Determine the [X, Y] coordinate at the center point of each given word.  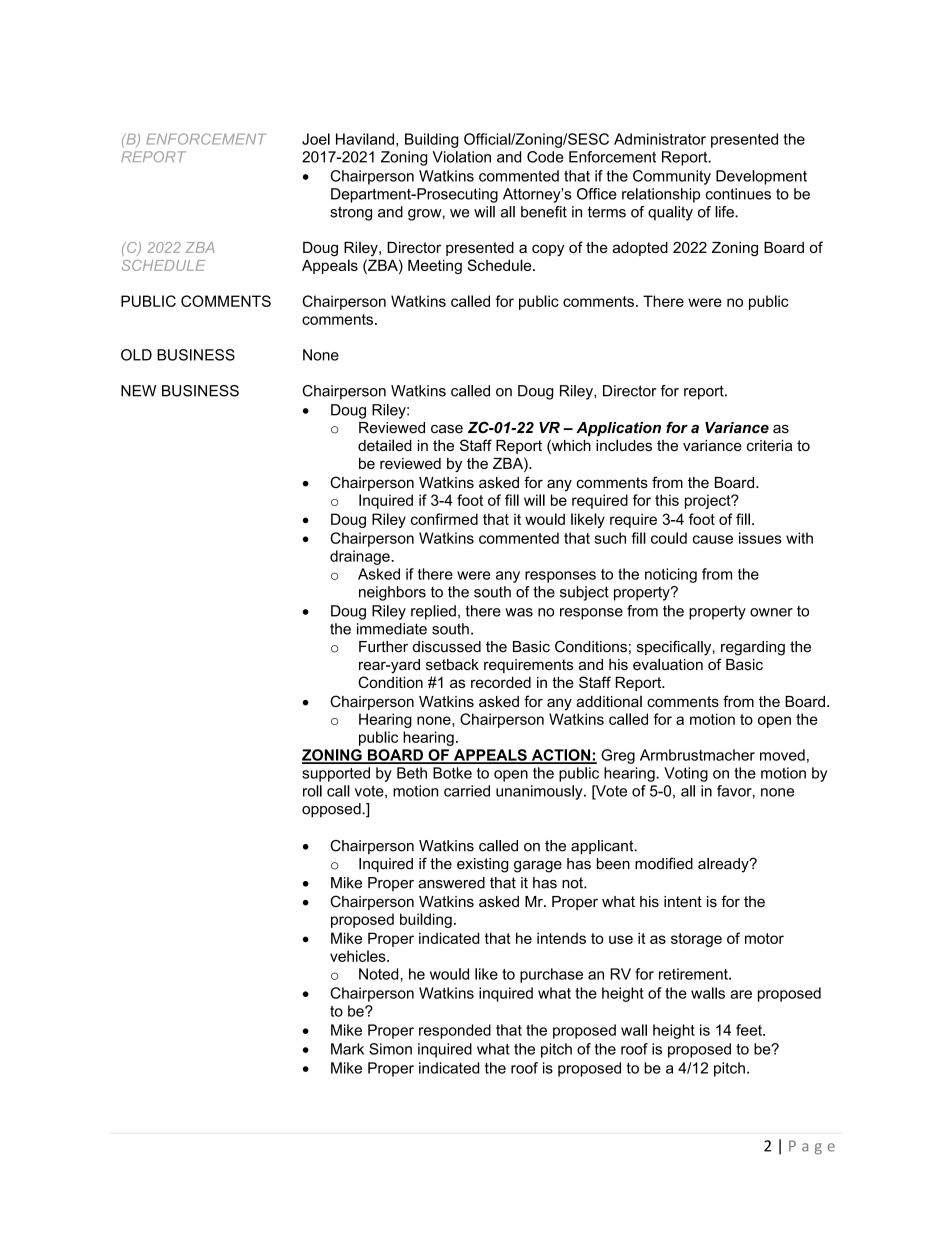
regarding [753, 648]
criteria [769, 445]
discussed [447, 647]
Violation [461, 157]
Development [761, 177]
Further [383, 647]
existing [483, 865]
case [447, 429]
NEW [138, 391]
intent [683, 901]
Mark [347, 1049]
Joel [316, 139]
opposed [332, 810]
